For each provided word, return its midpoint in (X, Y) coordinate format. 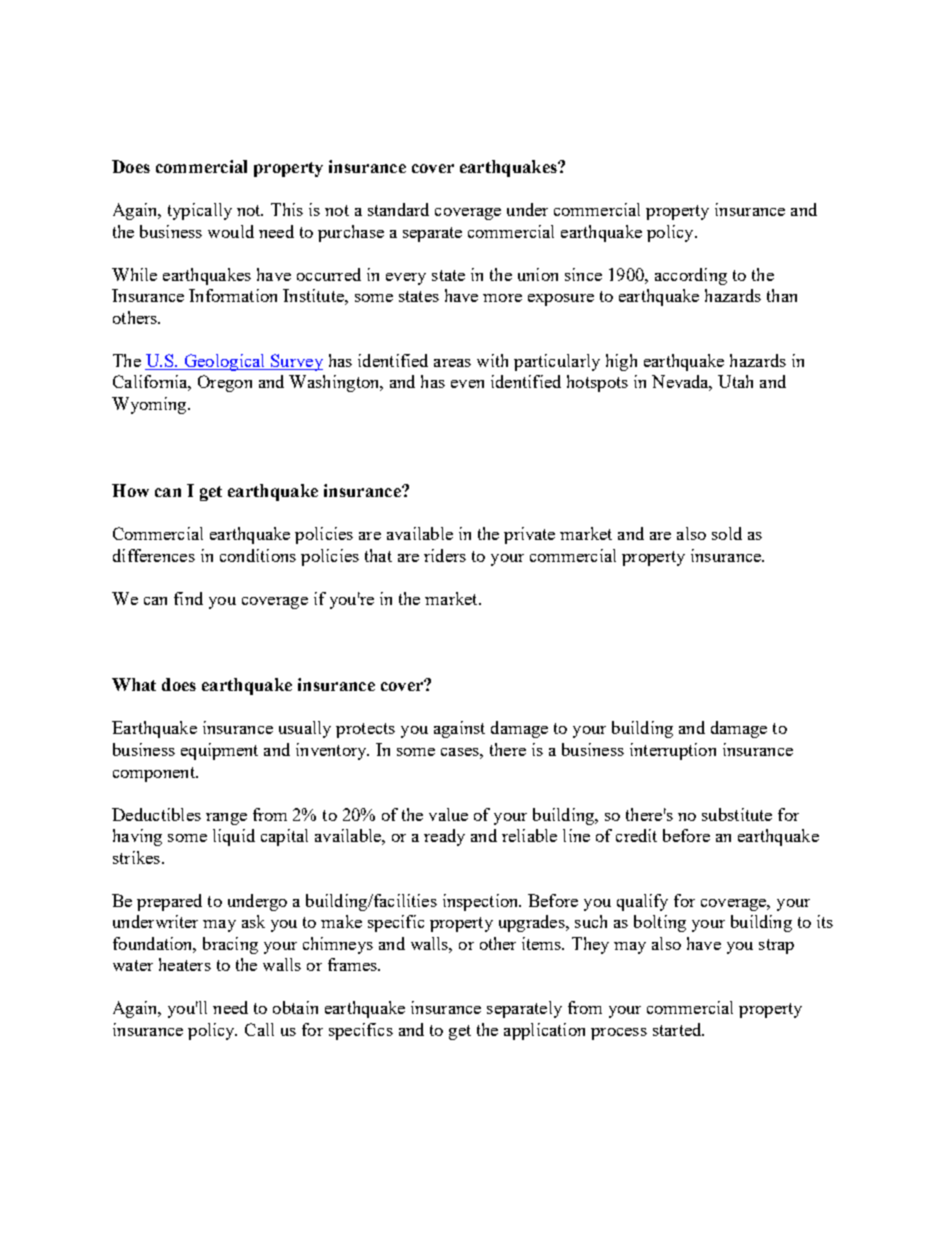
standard (398, 209)
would (231, 231)
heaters (185, 964)
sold (727, 533)
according (691, 276)
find (188, 598)
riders (445, 555)
